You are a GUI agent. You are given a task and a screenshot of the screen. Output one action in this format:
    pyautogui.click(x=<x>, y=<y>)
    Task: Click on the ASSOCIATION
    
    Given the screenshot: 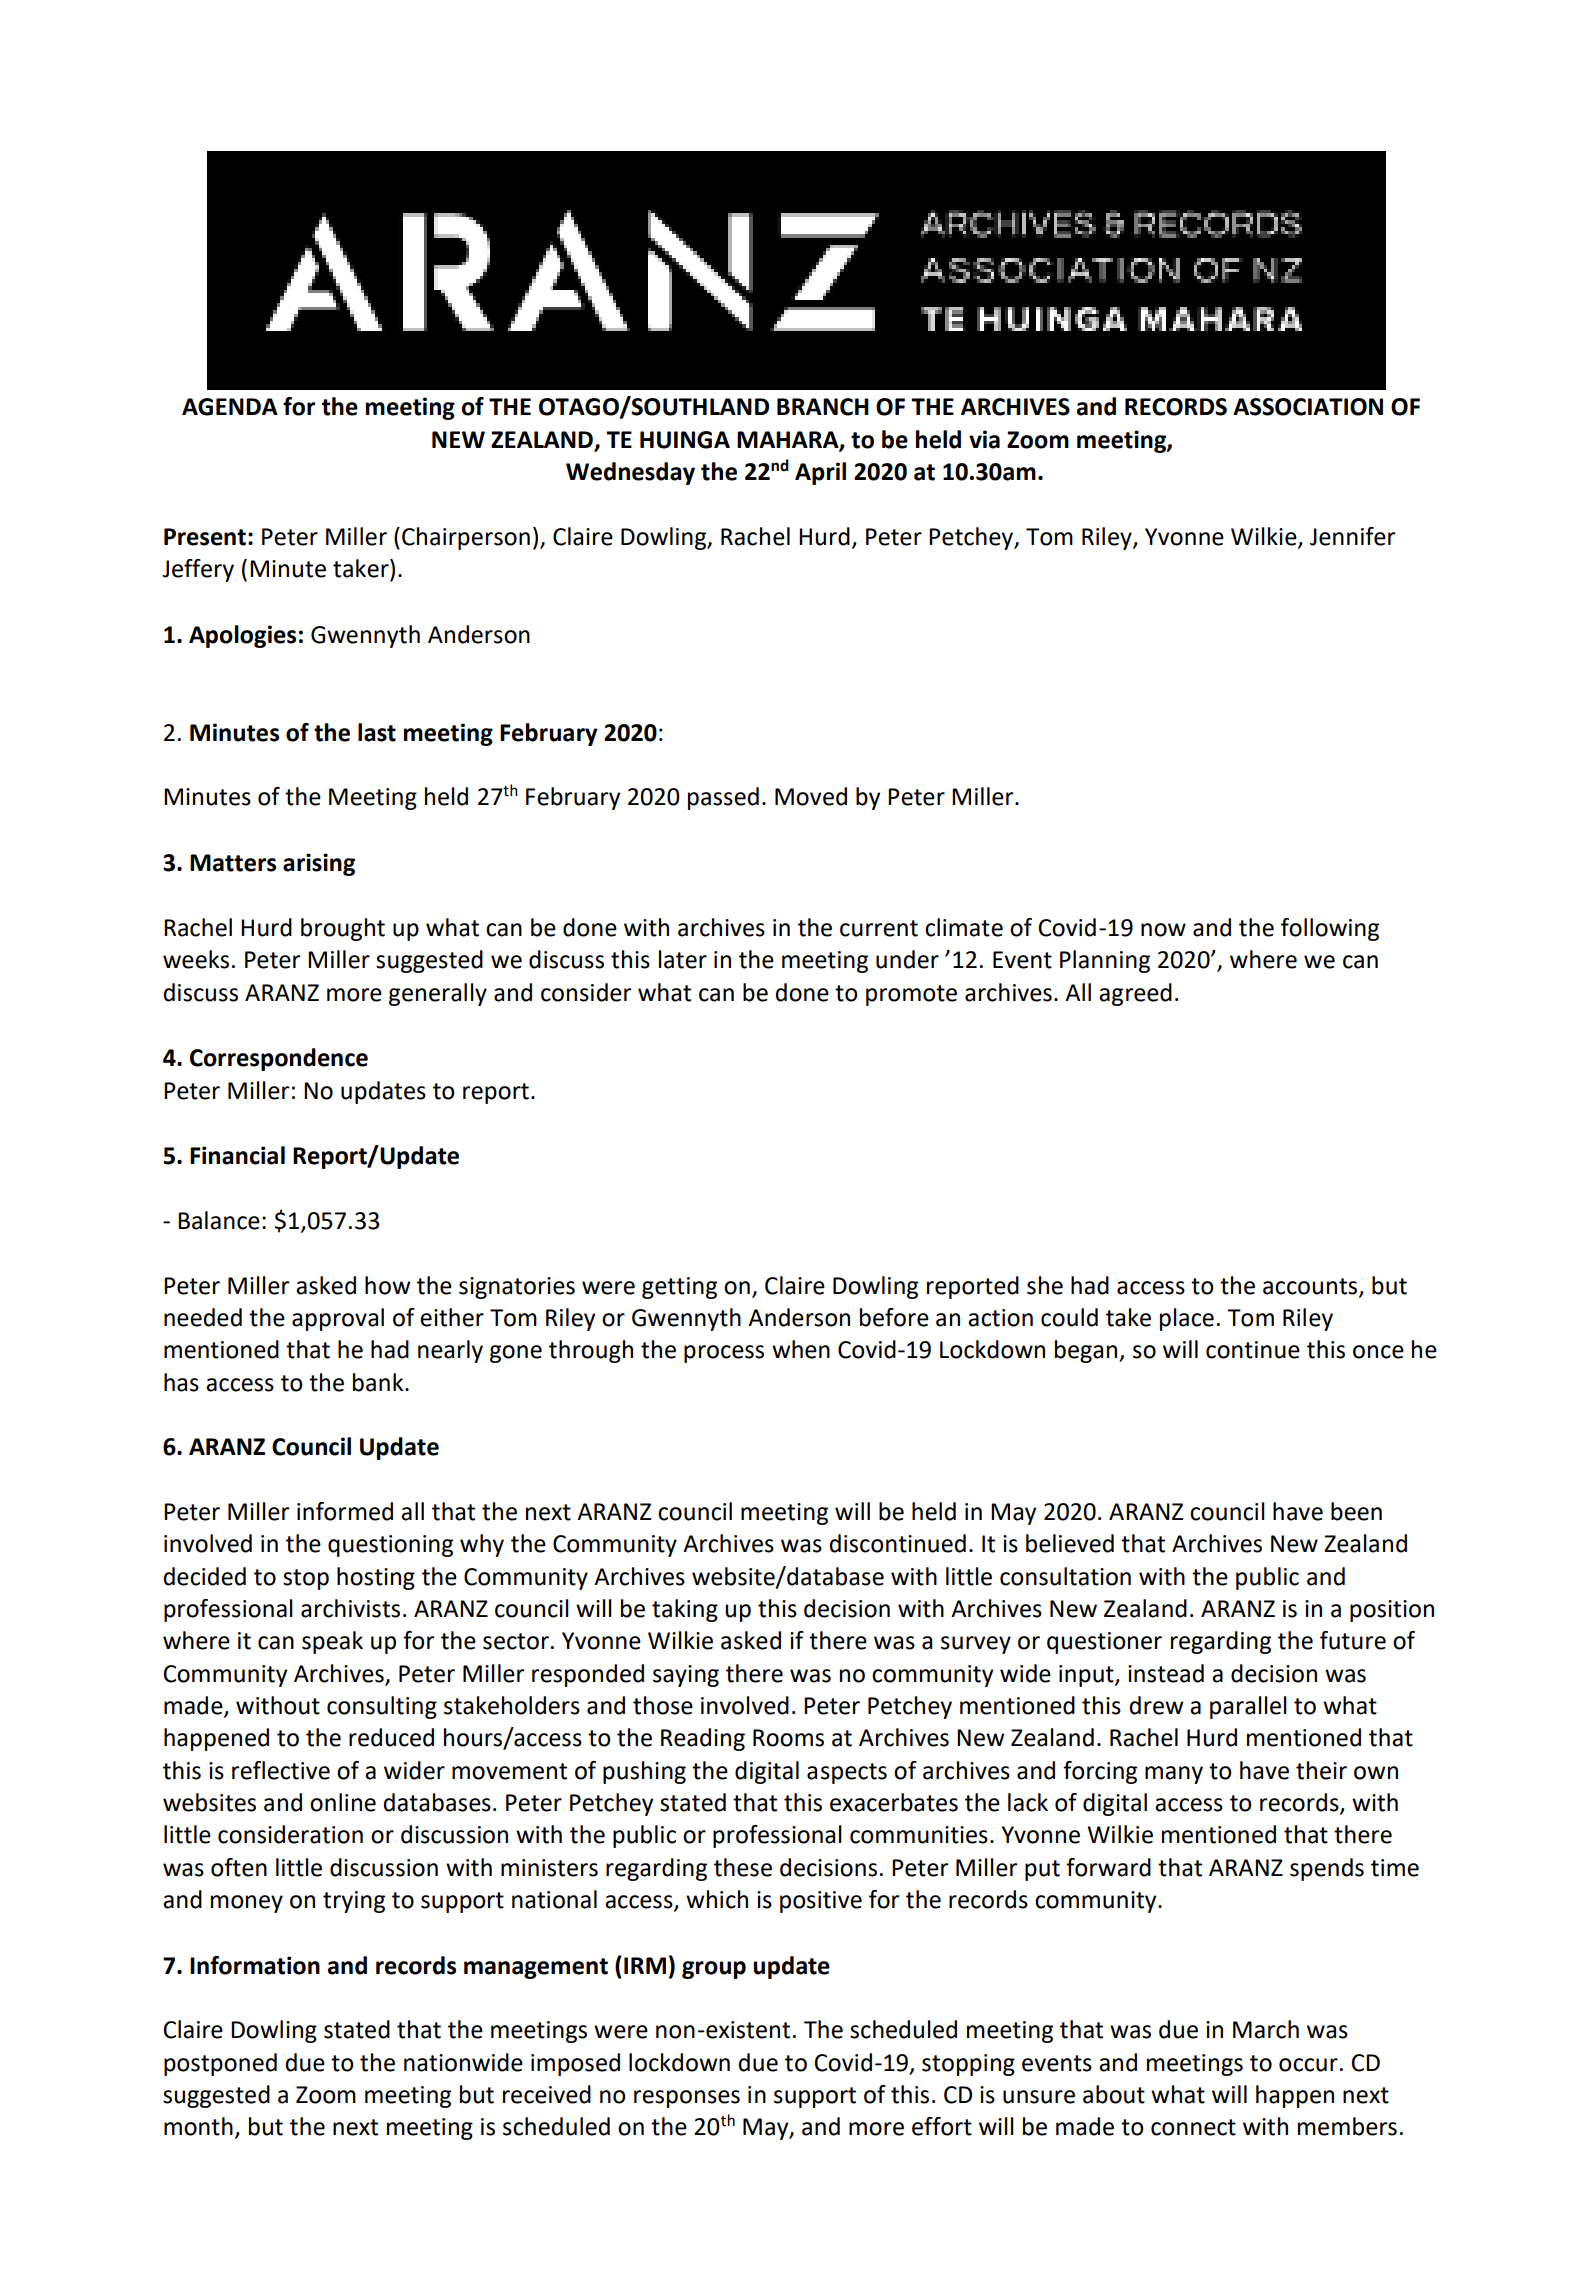 What is the action you would take?
    pyautogui.click(x=1308, y=407)
